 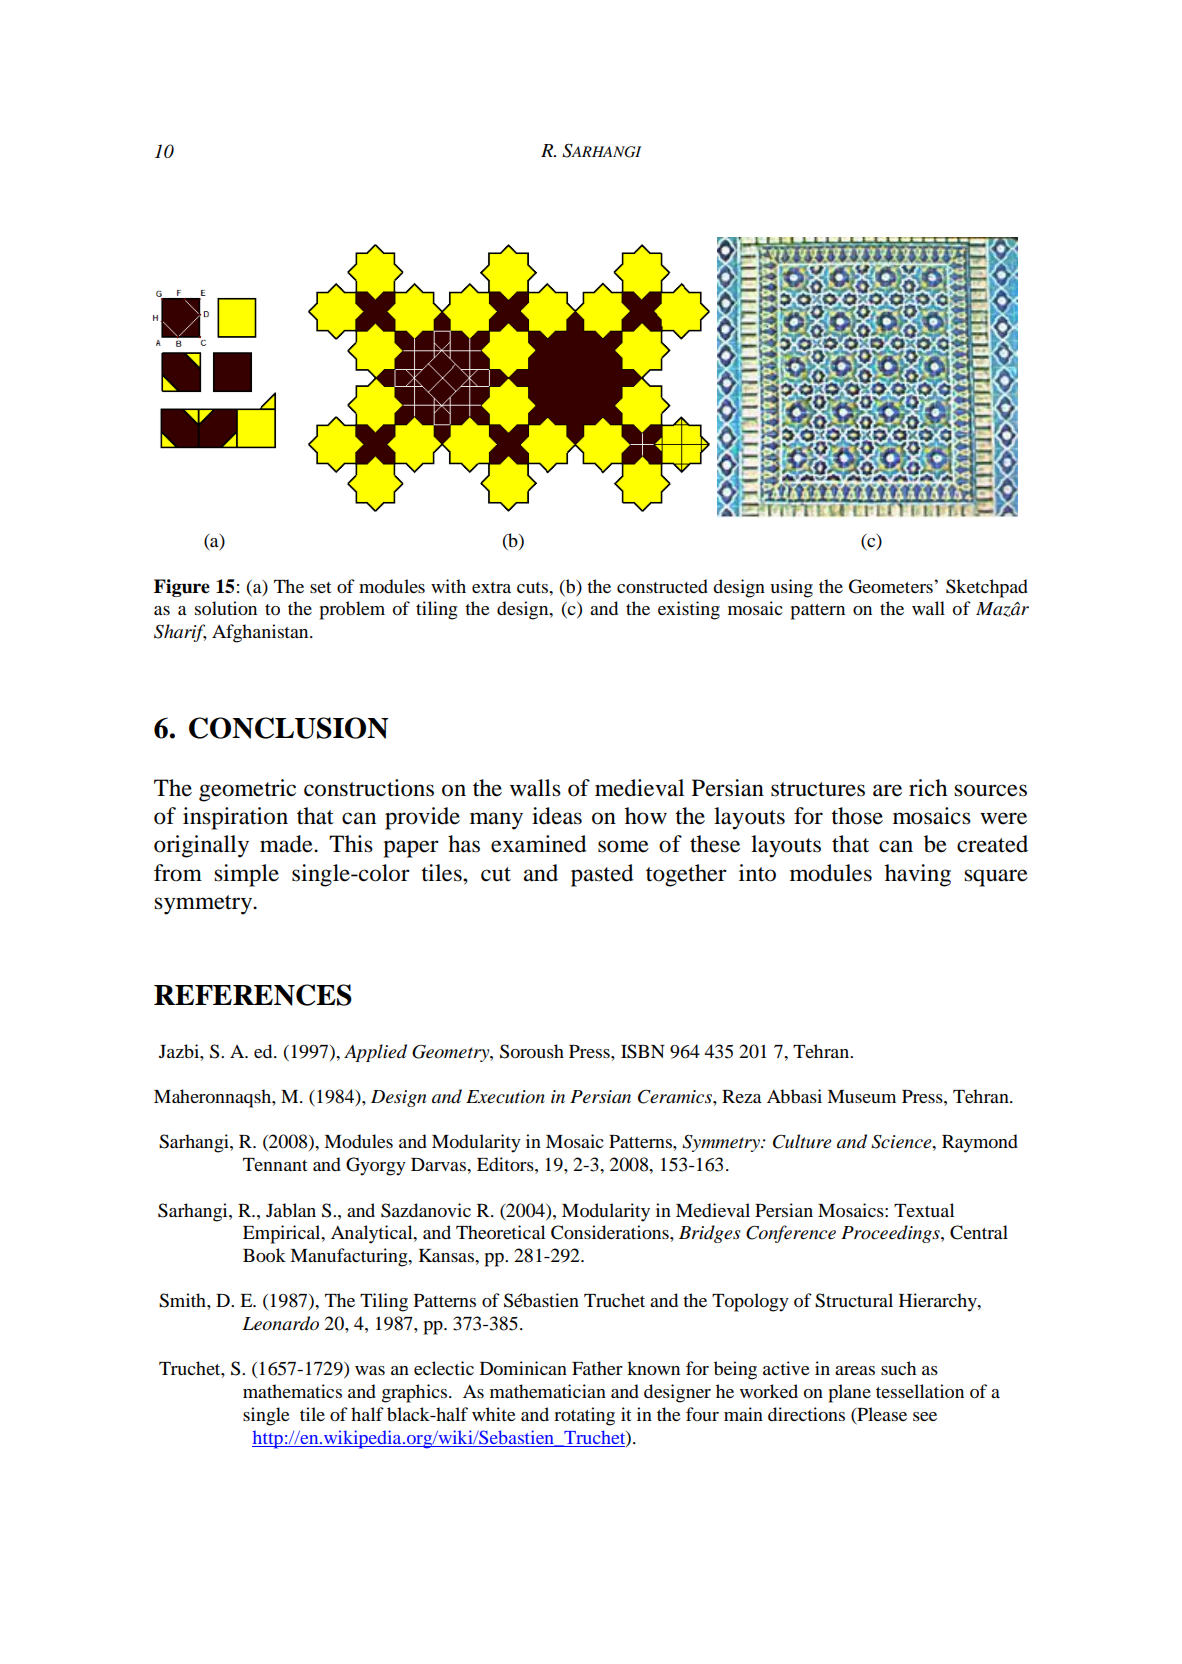 I want to click on cuts, so click(x=533, y=587).
